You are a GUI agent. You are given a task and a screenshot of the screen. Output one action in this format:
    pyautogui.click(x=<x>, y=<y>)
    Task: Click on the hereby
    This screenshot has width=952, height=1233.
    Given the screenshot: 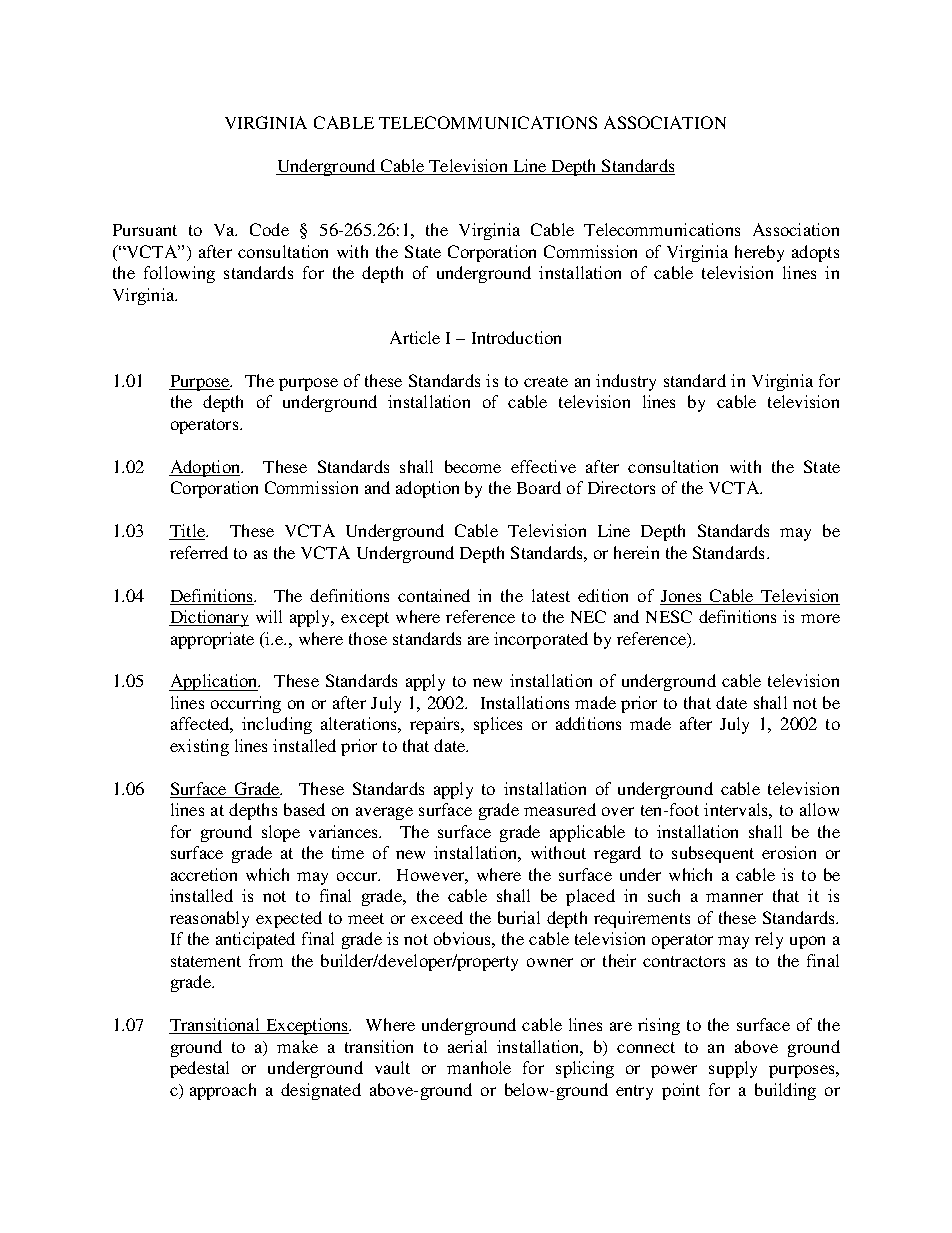 What is the action you would take?
    pyautogui.click(x=759, y=253)
